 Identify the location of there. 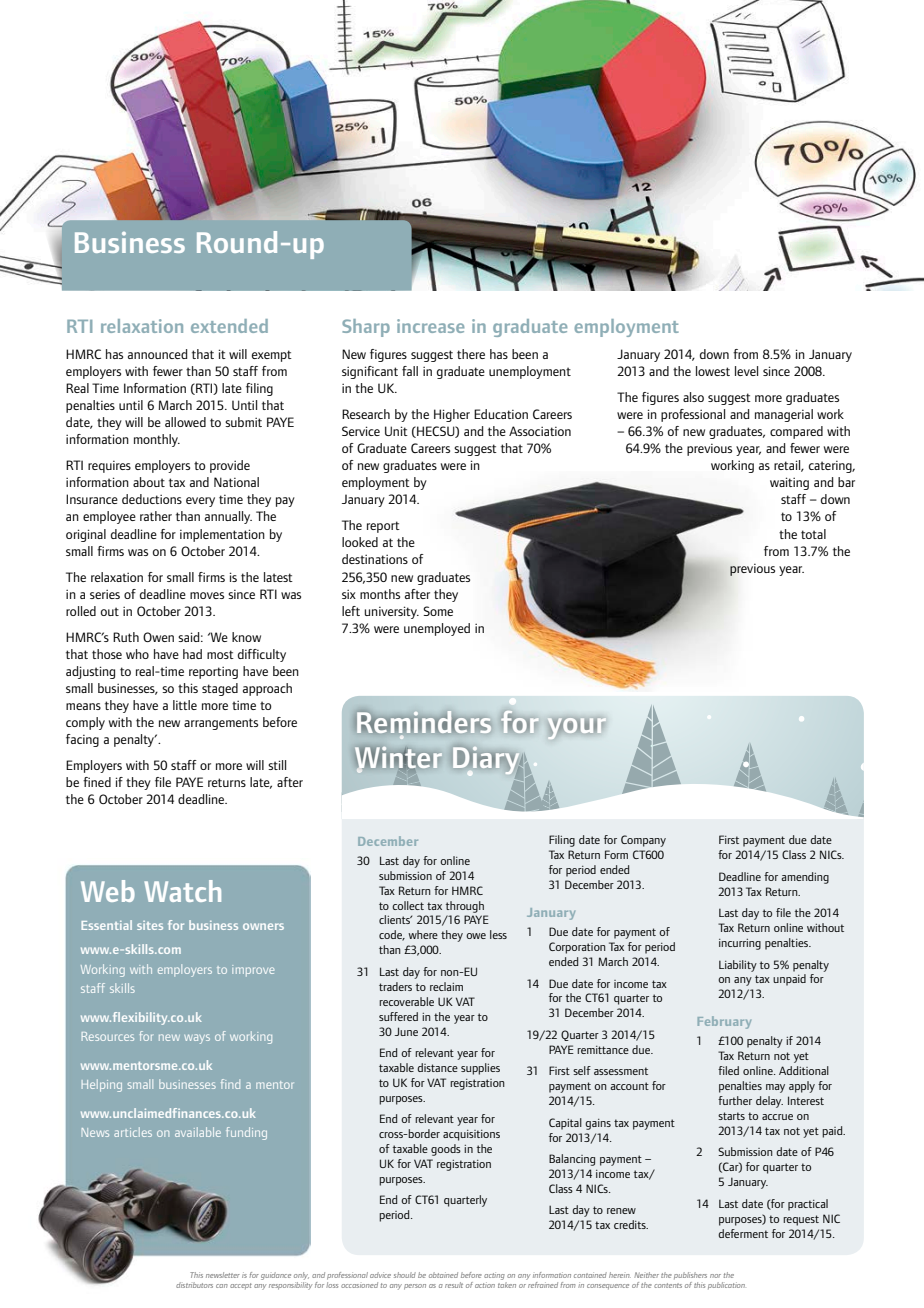
(471, 354).
